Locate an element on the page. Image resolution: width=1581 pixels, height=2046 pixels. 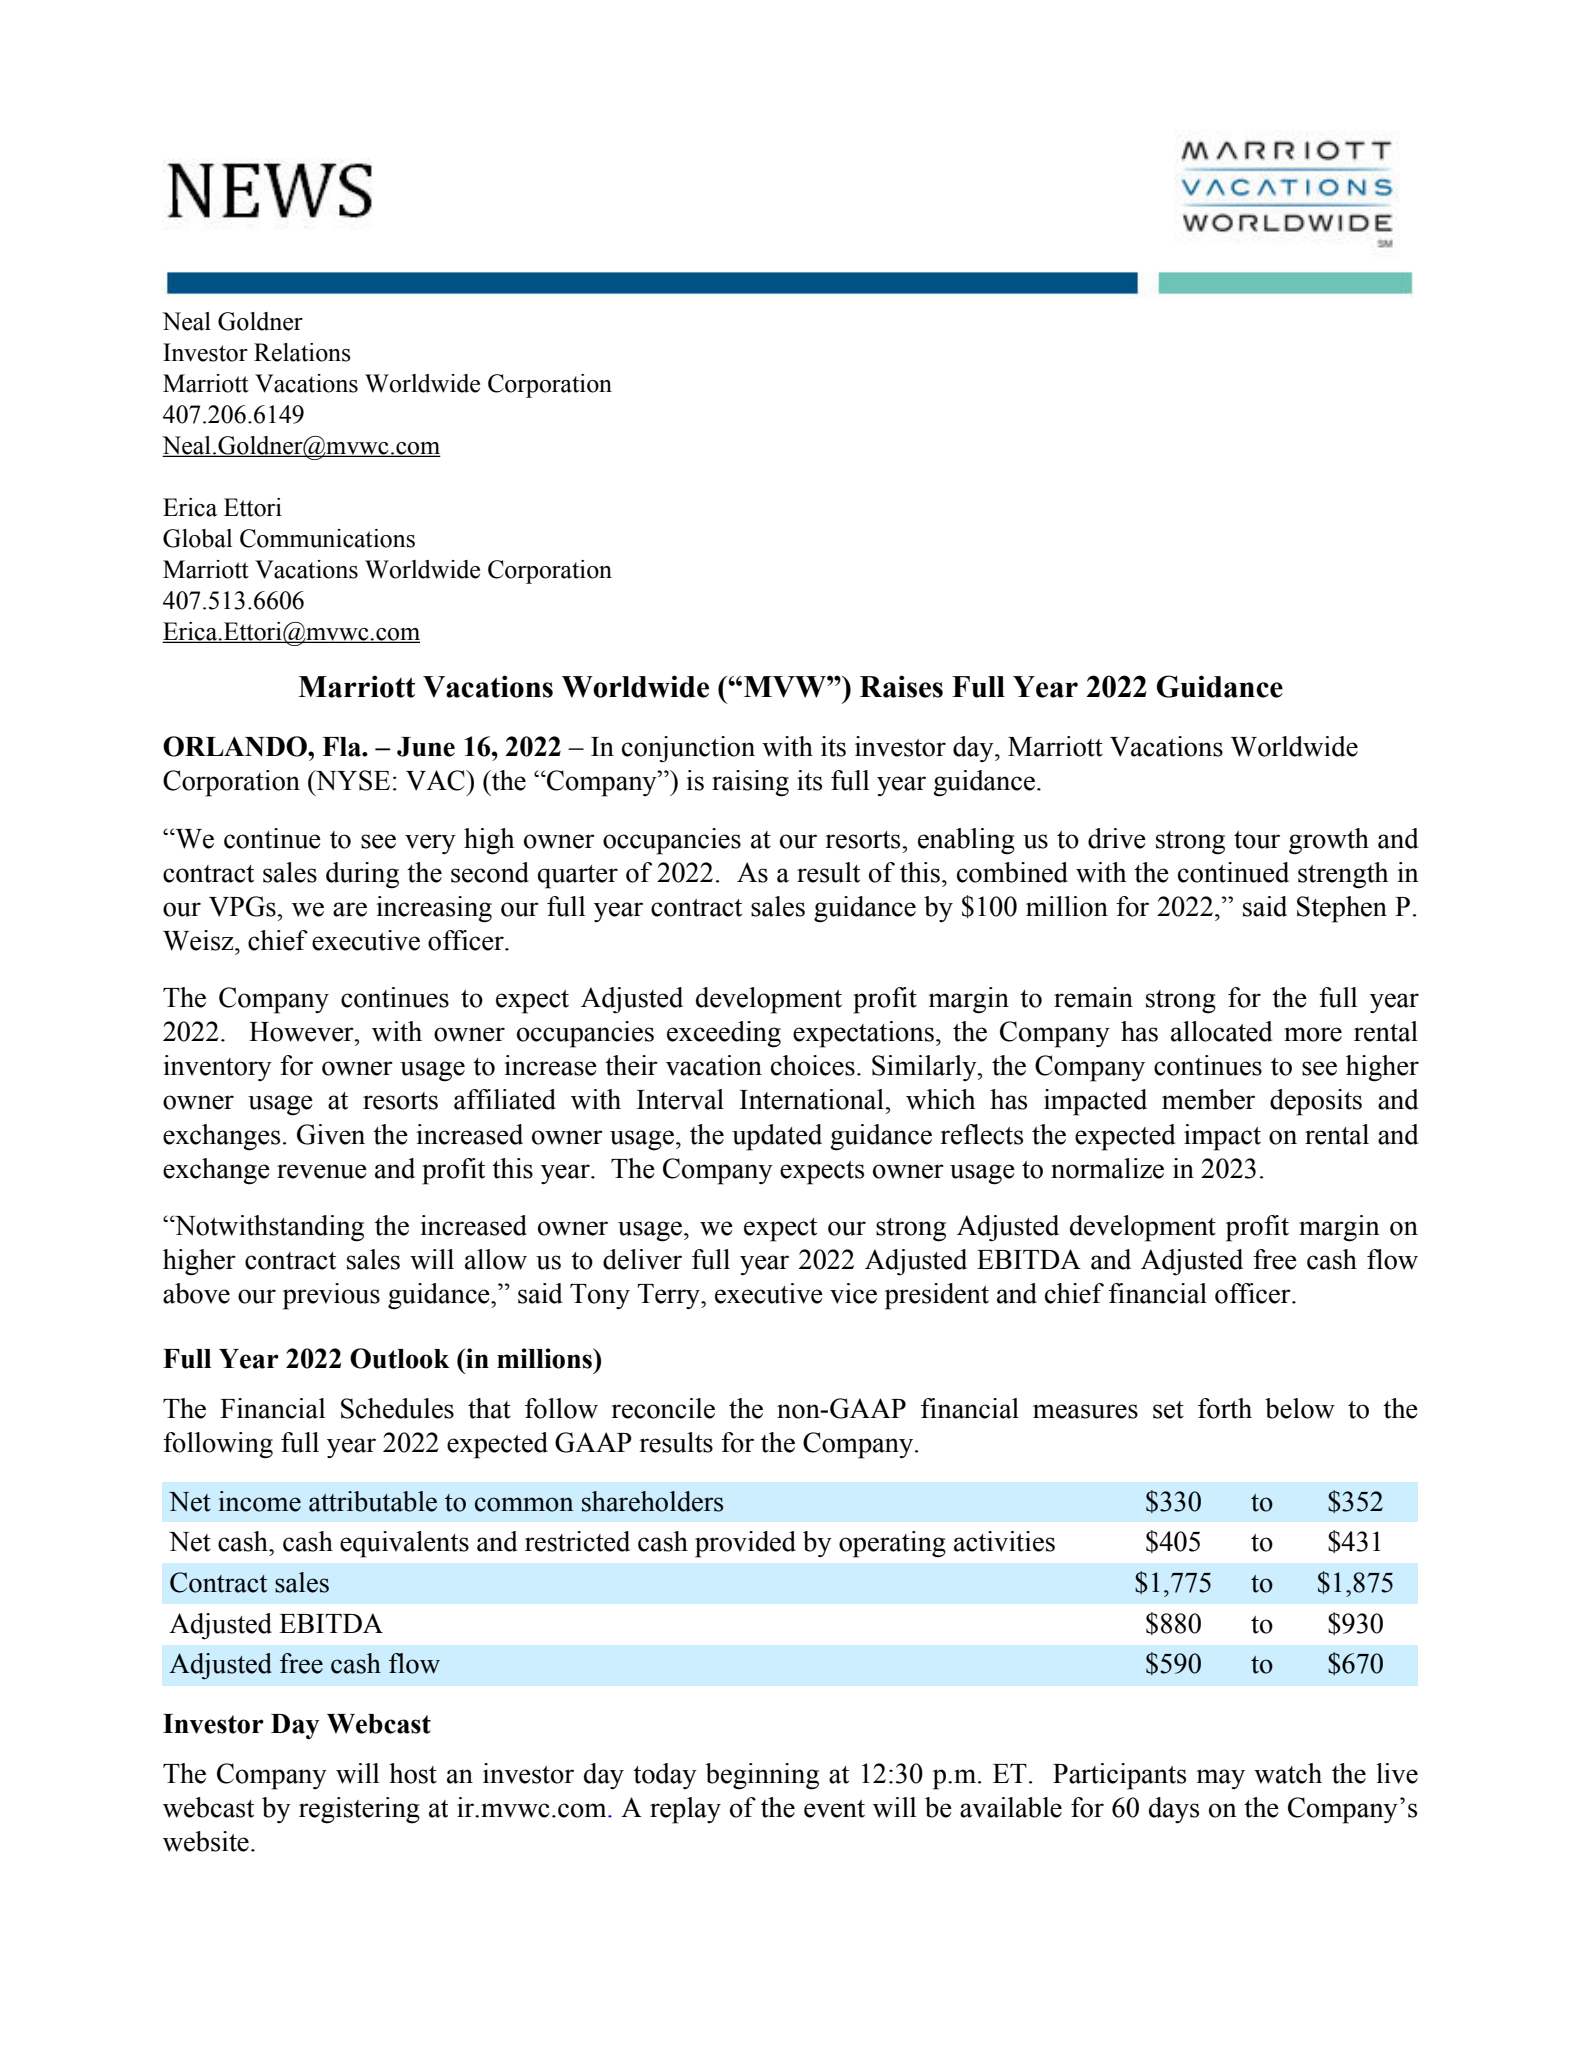
registering is located at coordinates (359, 1810).
